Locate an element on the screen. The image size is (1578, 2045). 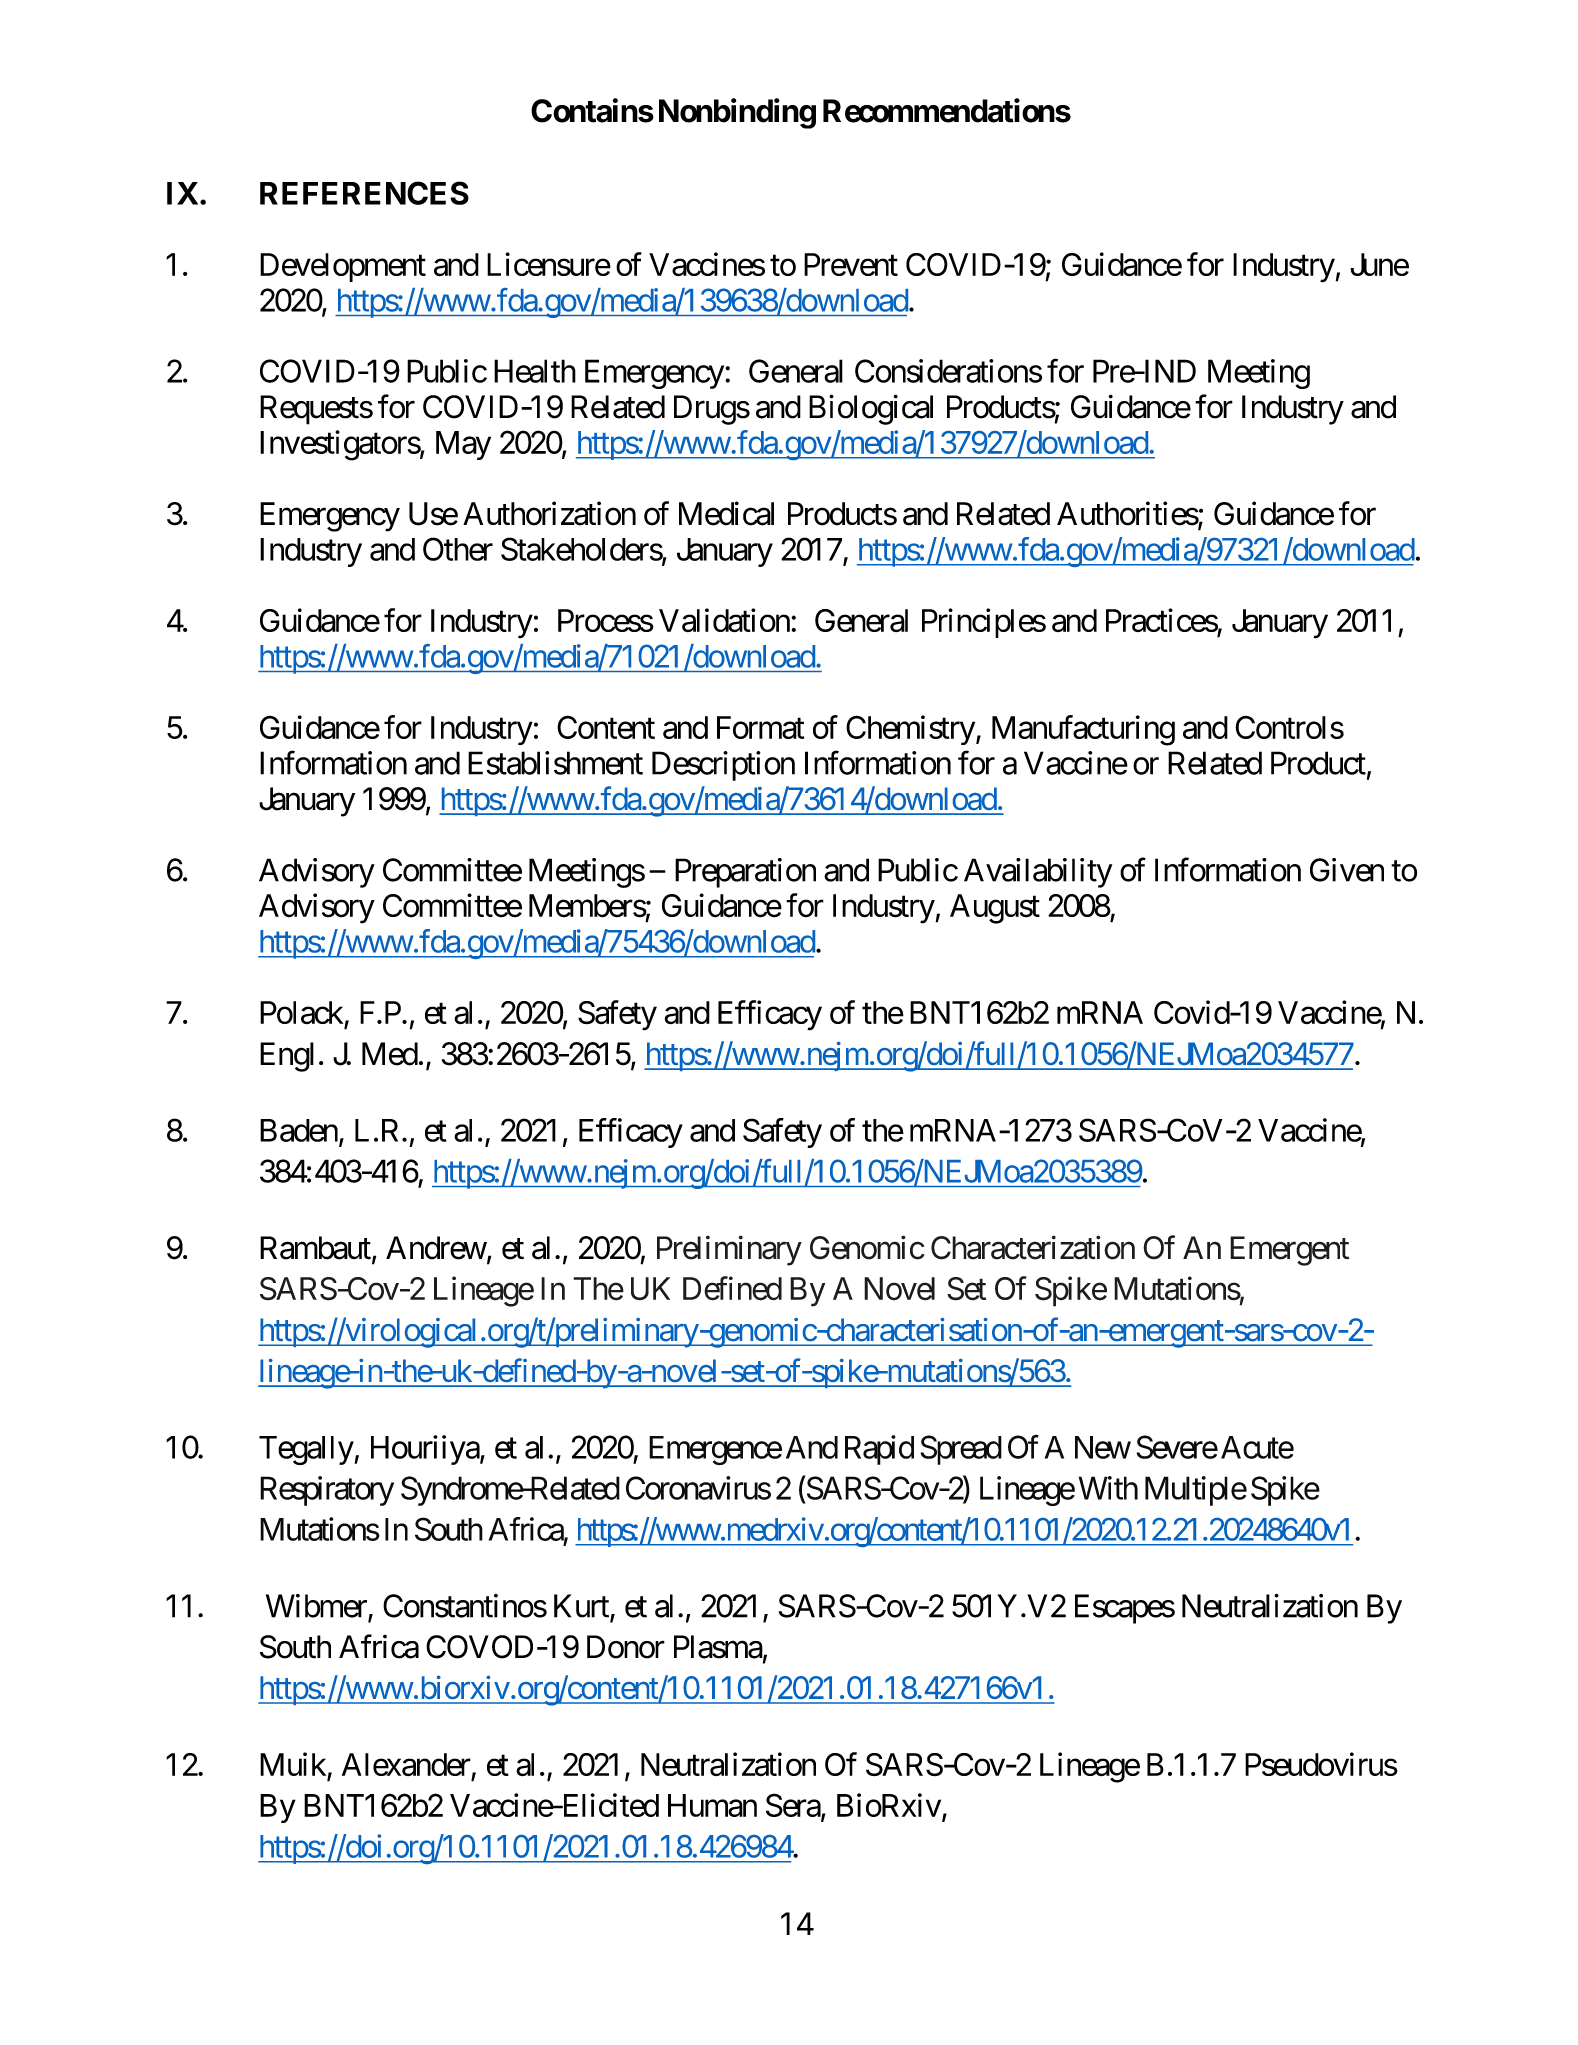
With is located at coordinates (1108, 1488).
